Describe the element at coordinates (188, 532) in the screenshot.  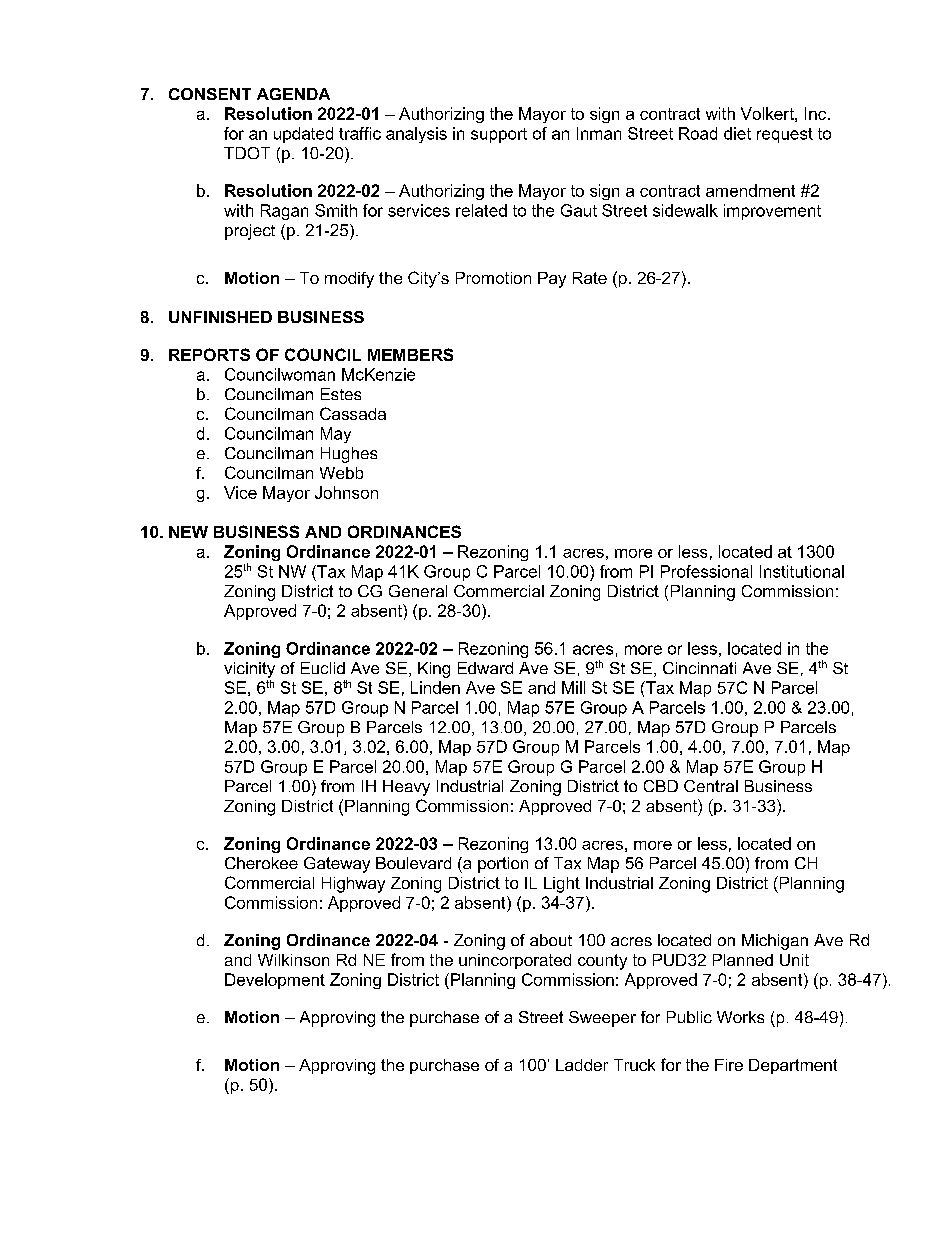
I see `NEW` at that location.
